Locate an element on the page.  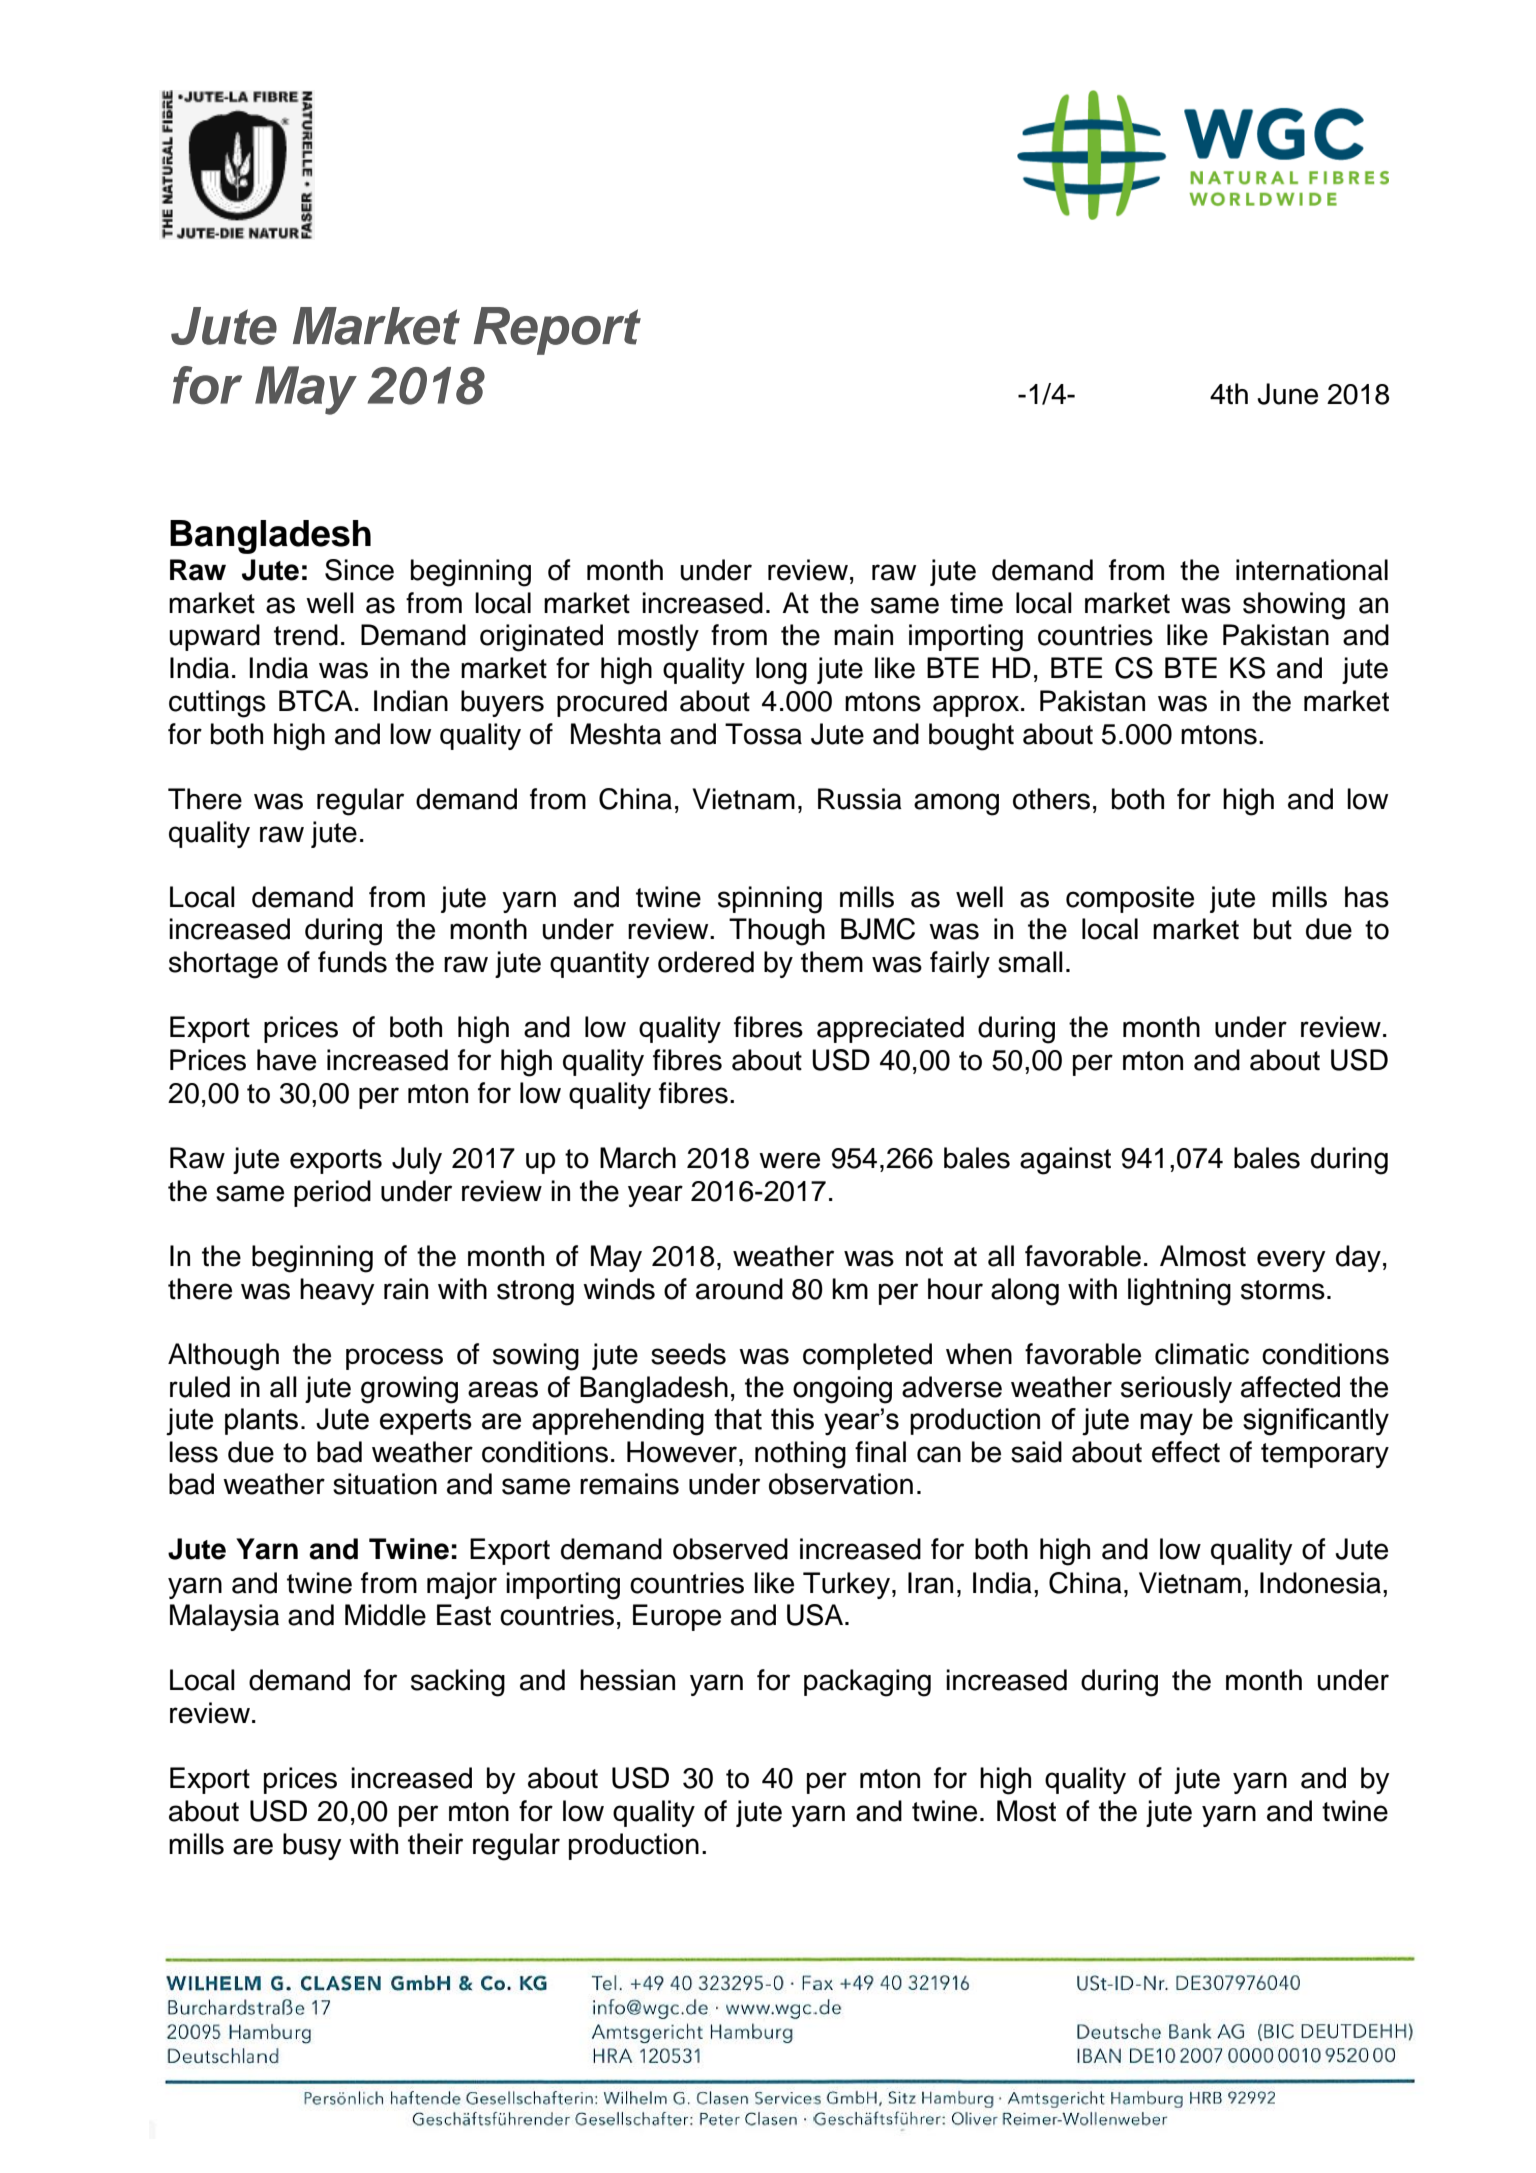
June is located at coordinates (1287, 394).
